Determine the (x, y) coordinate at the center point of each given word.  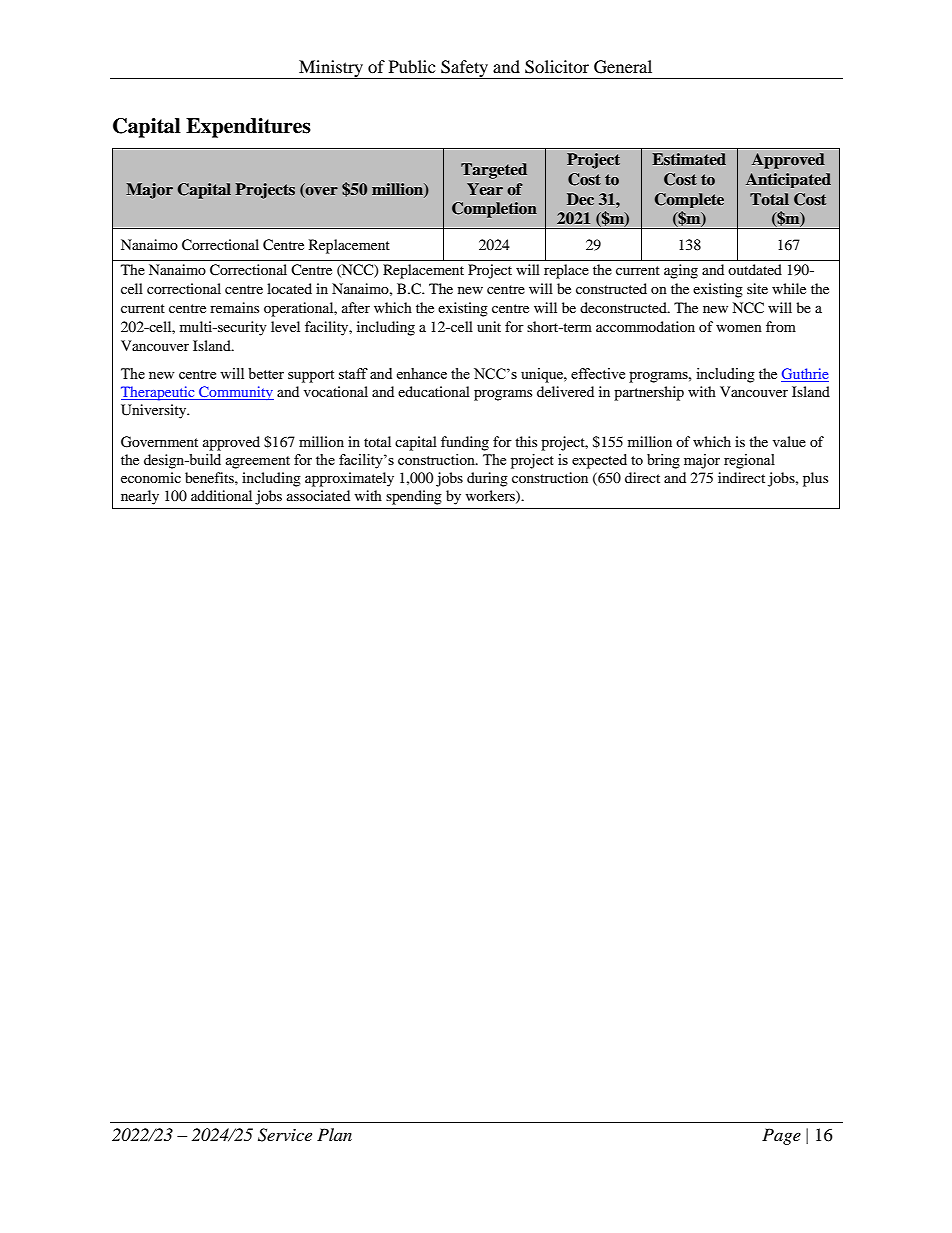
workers (491, 496)
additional (221, 495)
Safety (464, 69)
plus (815, 479)
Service (285, 1135)
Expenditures (248, 128)
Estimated (689, 159)
